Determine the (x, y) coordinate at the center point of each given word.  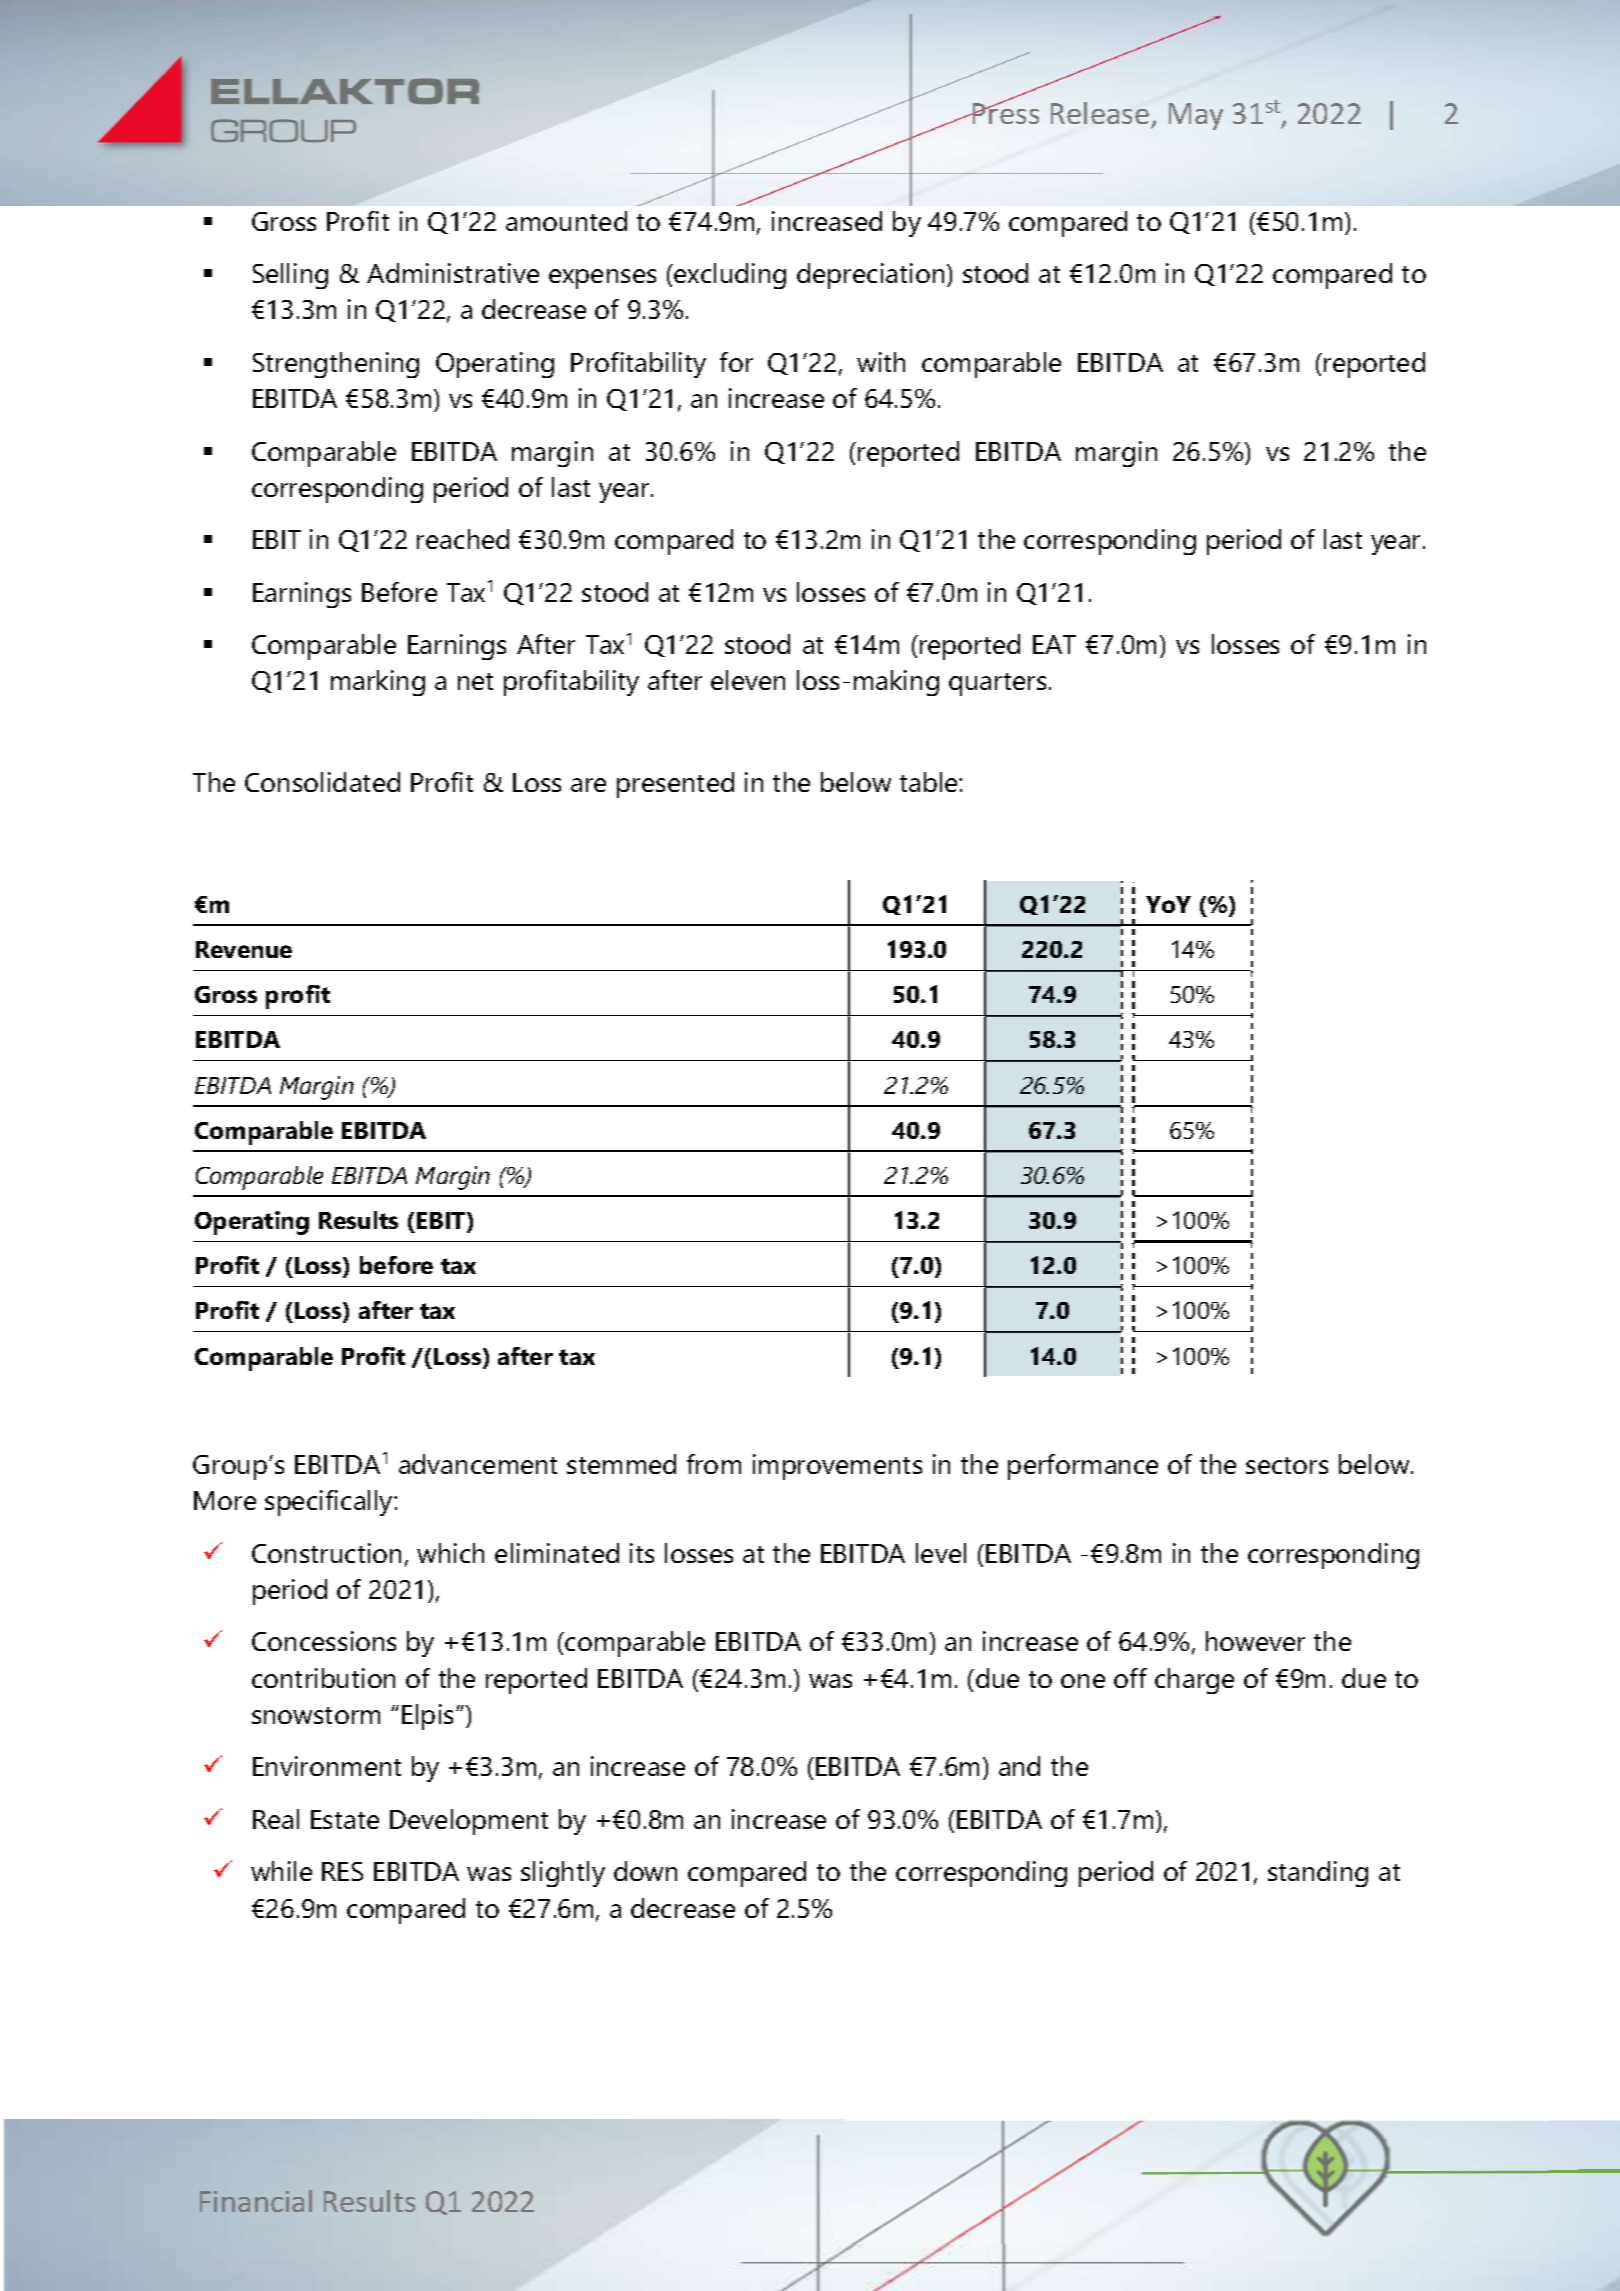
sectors (1287, 1465)
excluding (729, 276)
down (645, 1871)
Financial (256, 2201)
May (1196, 116)
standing (1318, 1874)
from (714, 1464)
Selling (290, 276)
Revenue (244, 949)
